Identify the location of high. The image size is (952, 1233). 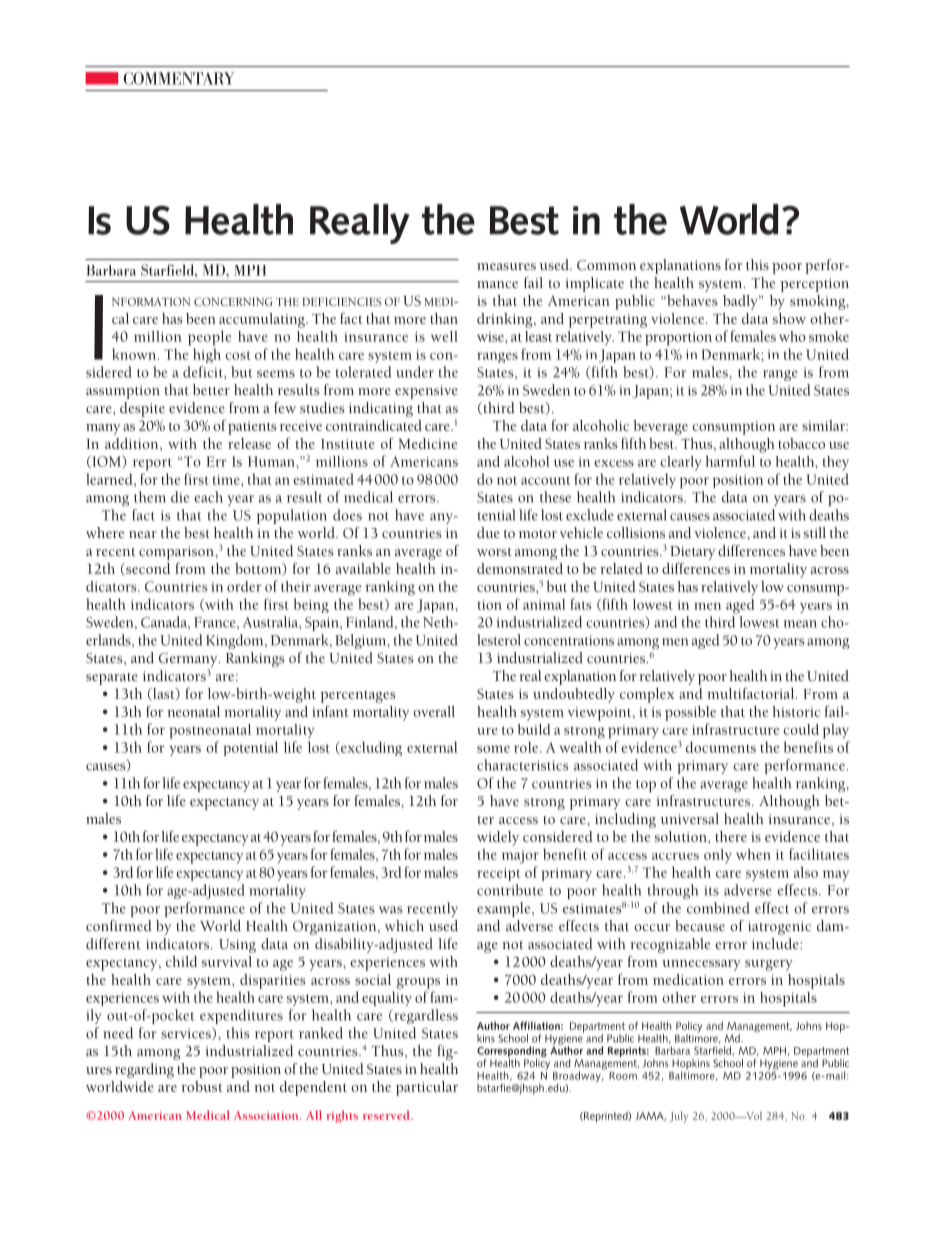
(207, 355).
